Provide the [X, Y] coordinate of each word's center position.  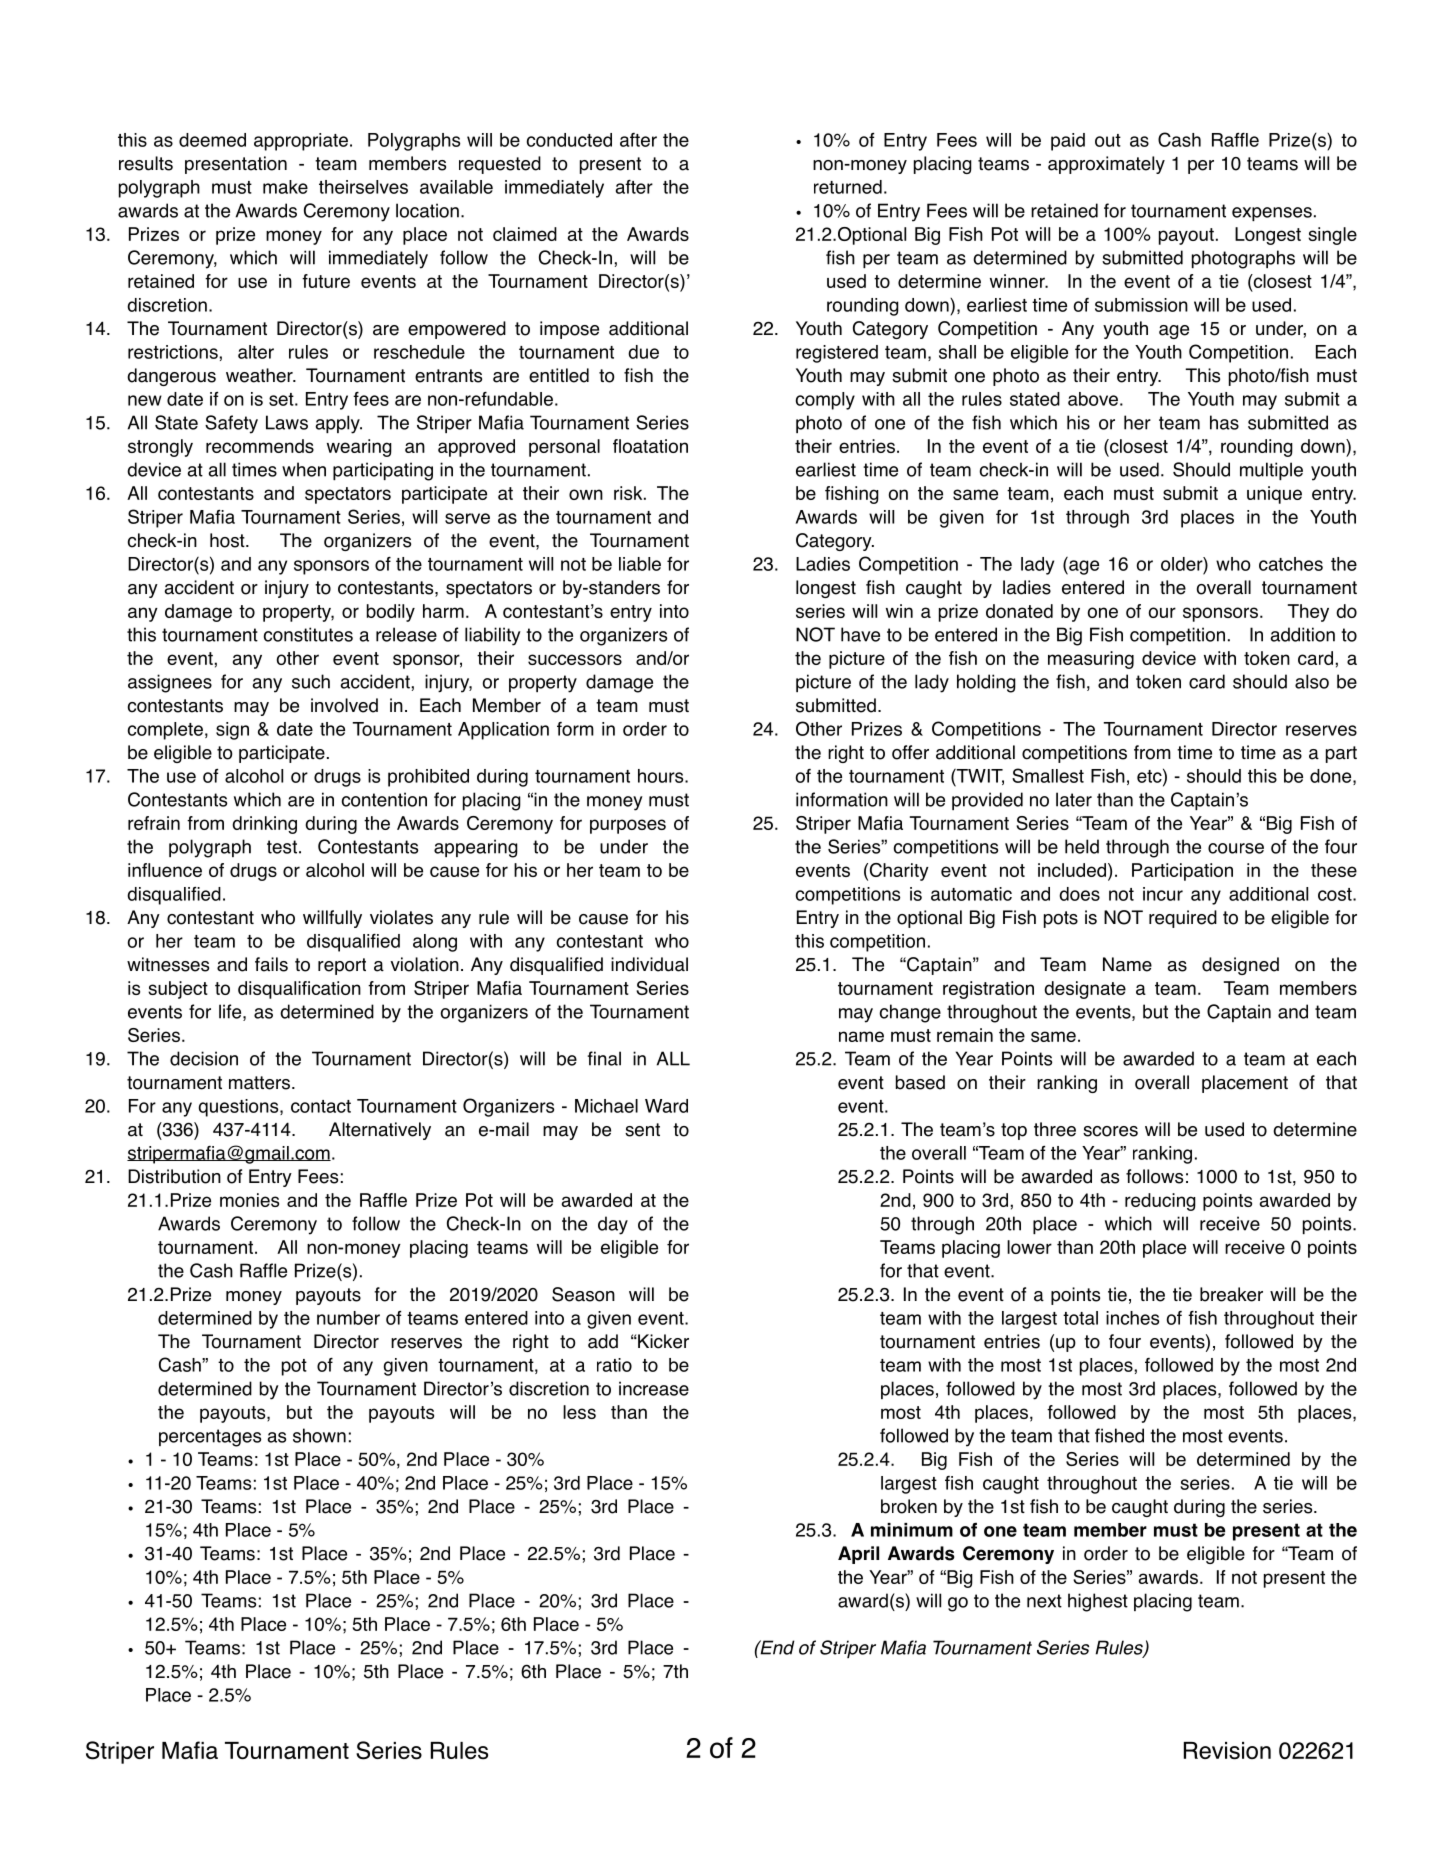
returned [848, 187]
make [285, 187]
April [858, 1555]
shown [319, 1435]
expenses [1272, 214]
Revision [1227, 1751]
